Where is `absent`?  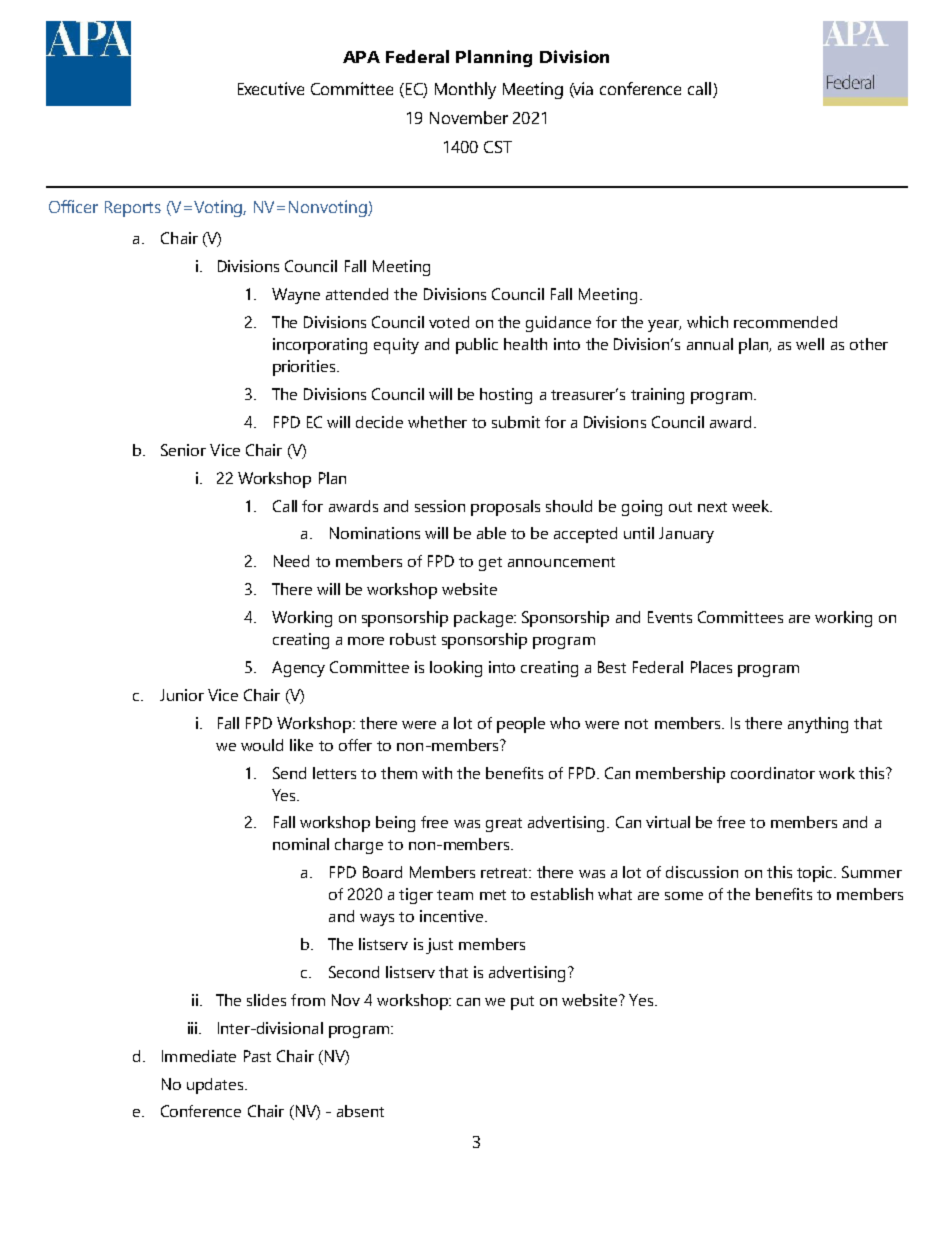 absent is located at coordinates (360, 1111).
